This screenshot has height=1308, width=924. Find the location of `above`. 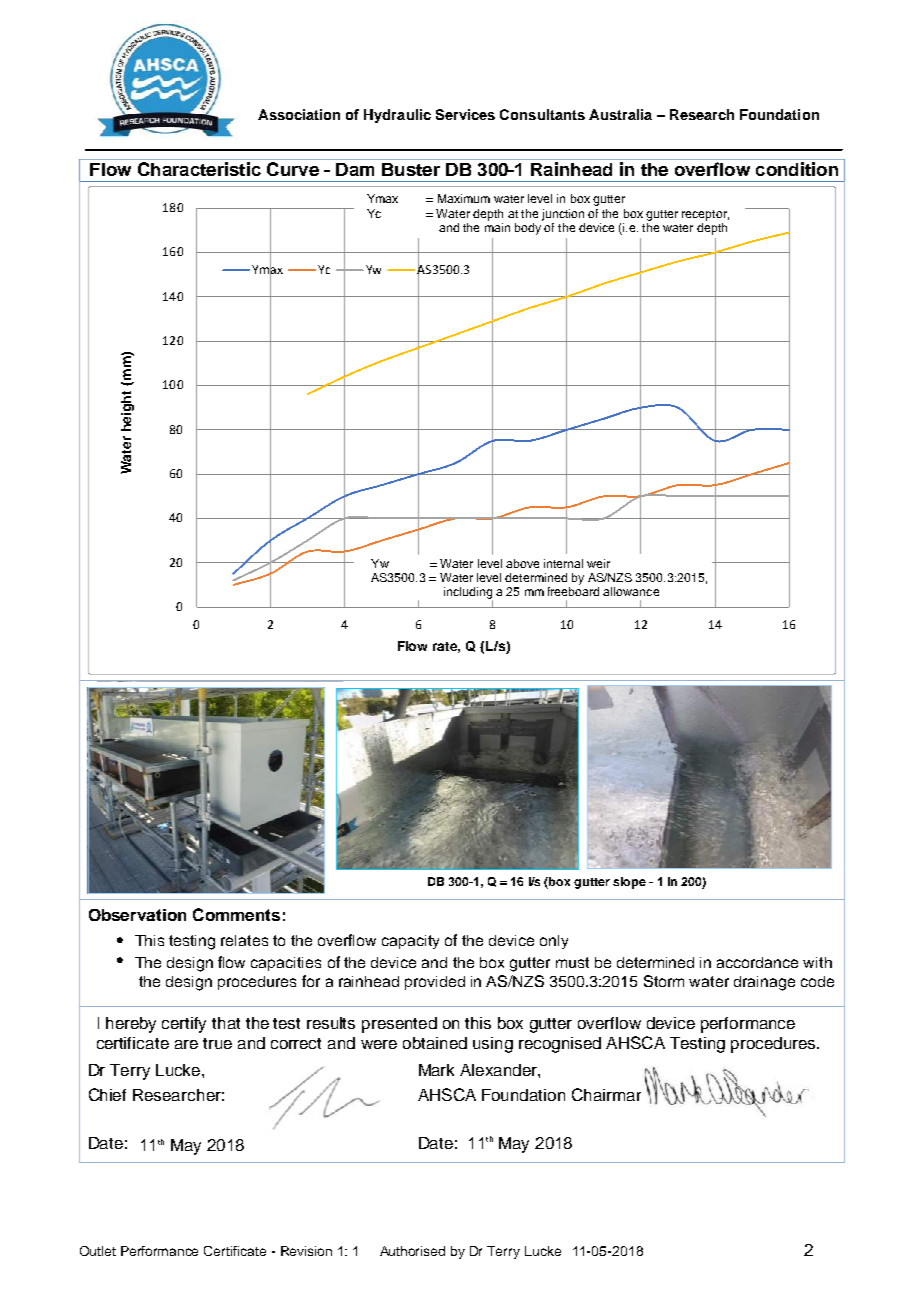

above is located at coordinates (522, 563).
